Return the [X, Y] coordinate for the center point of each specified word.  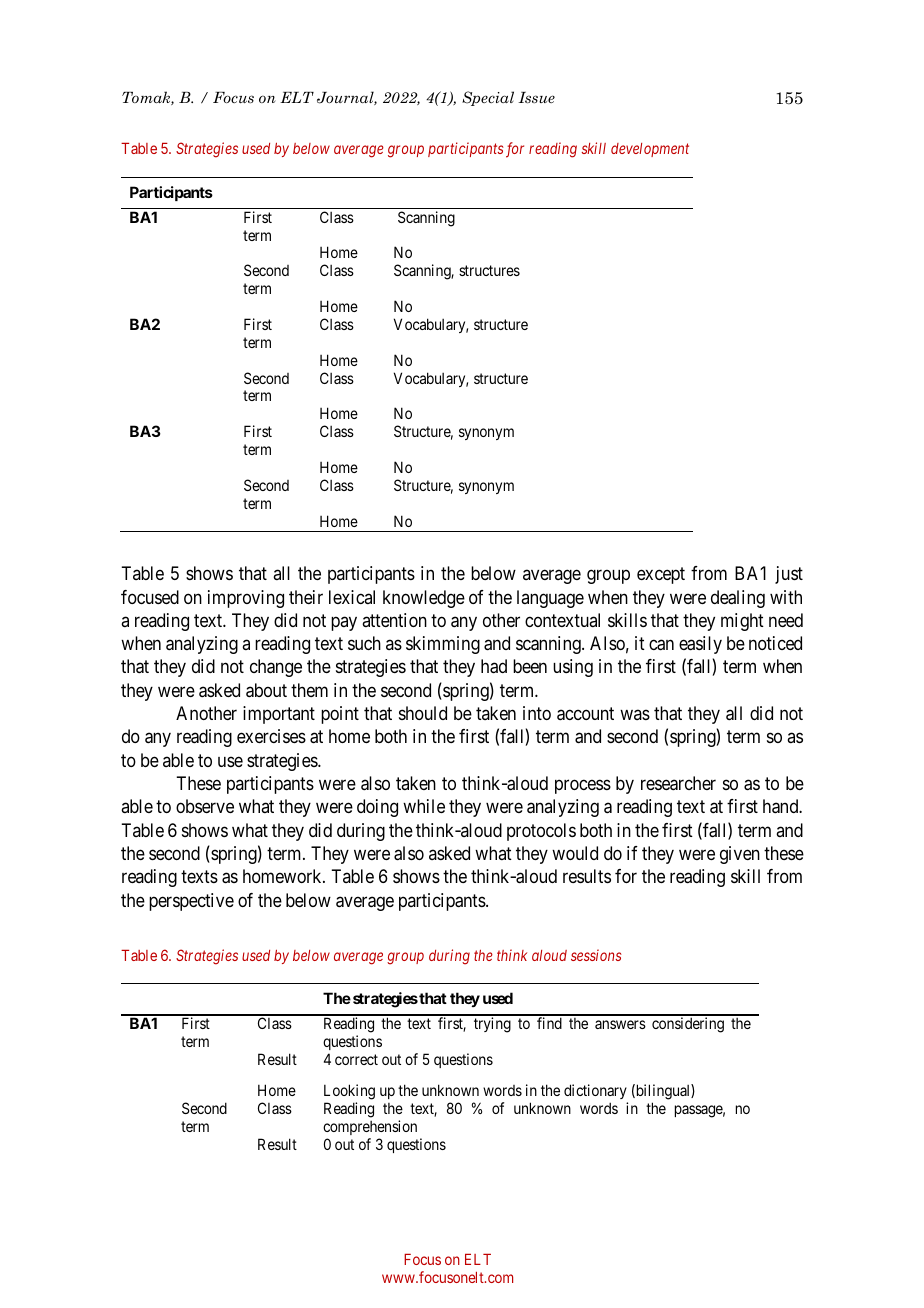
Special [488, 98]
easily [700, 645]
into [537, 713]
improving [246, 599]
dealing [738, 599]
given [740, 855]
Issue [536, 97]
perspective [191, 902]
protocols [541, 832]
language [550, 599]
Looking [349, 1093]
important [279, 715]
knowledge [424, 599]
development [650, 150]
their [306, 597]
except [661, 575]
